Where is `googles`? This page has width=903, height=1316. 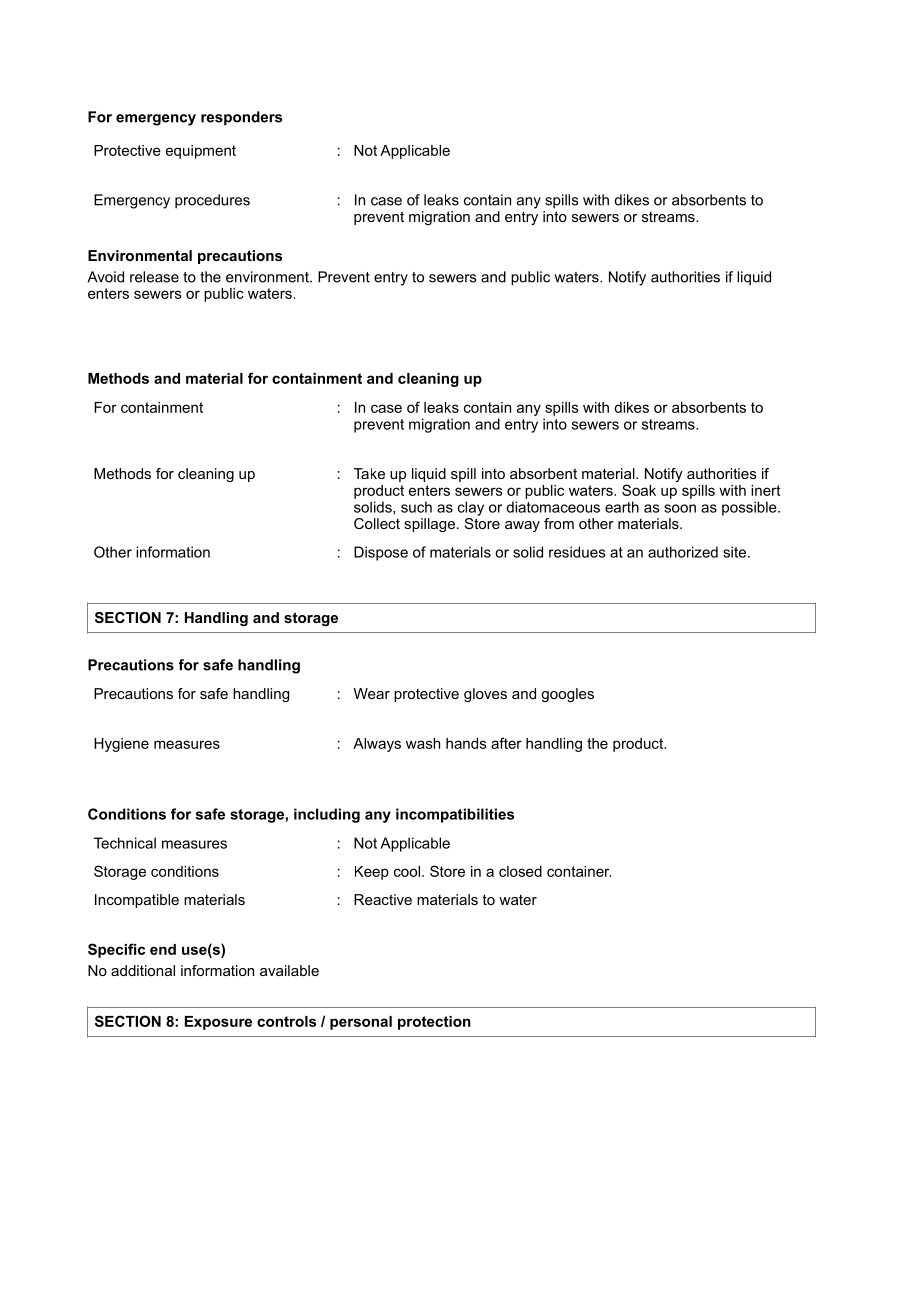 googles is located at coordinates (567, 695).
